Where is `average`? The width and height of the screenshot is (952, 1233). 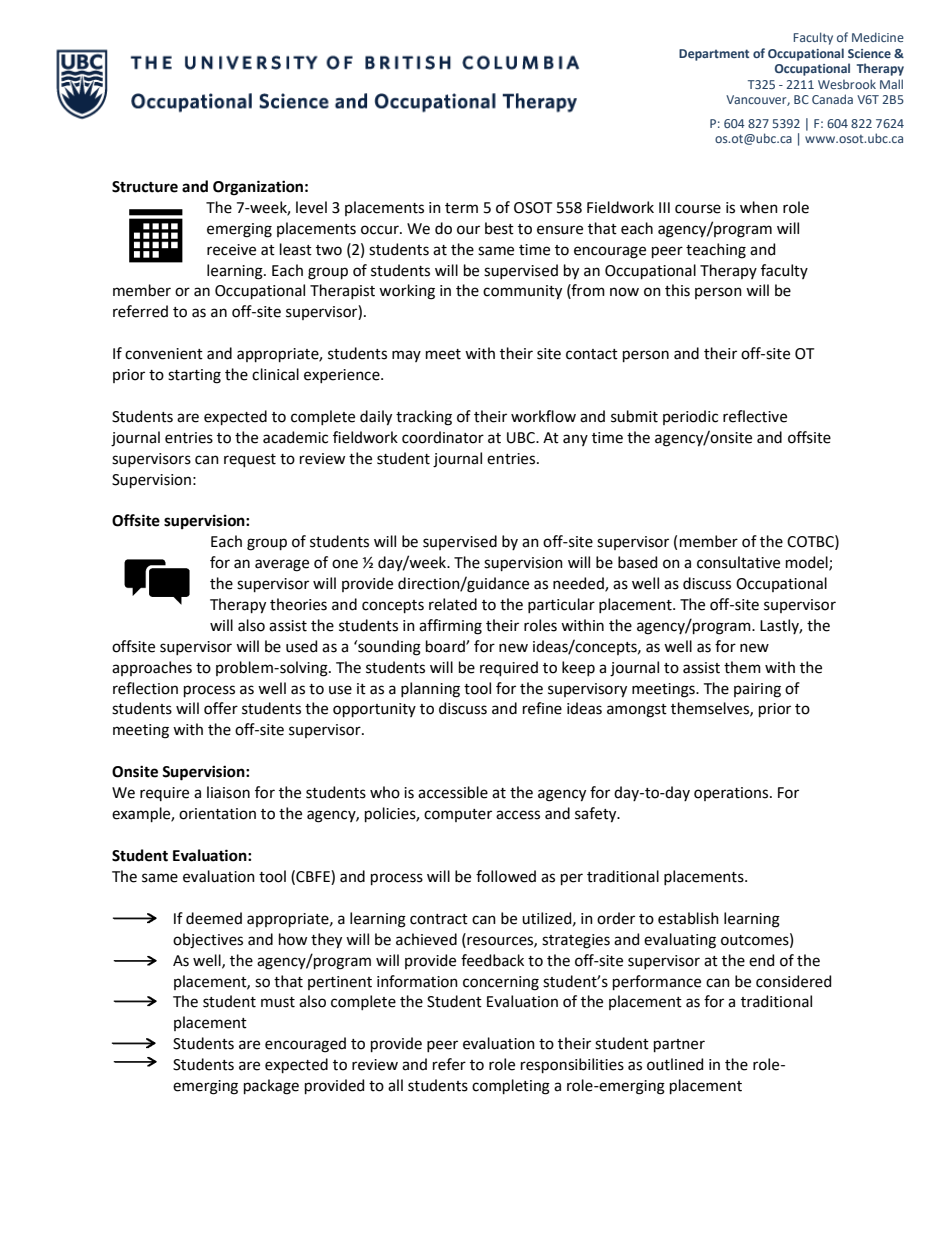 average is located at coordinates (282, 565).
